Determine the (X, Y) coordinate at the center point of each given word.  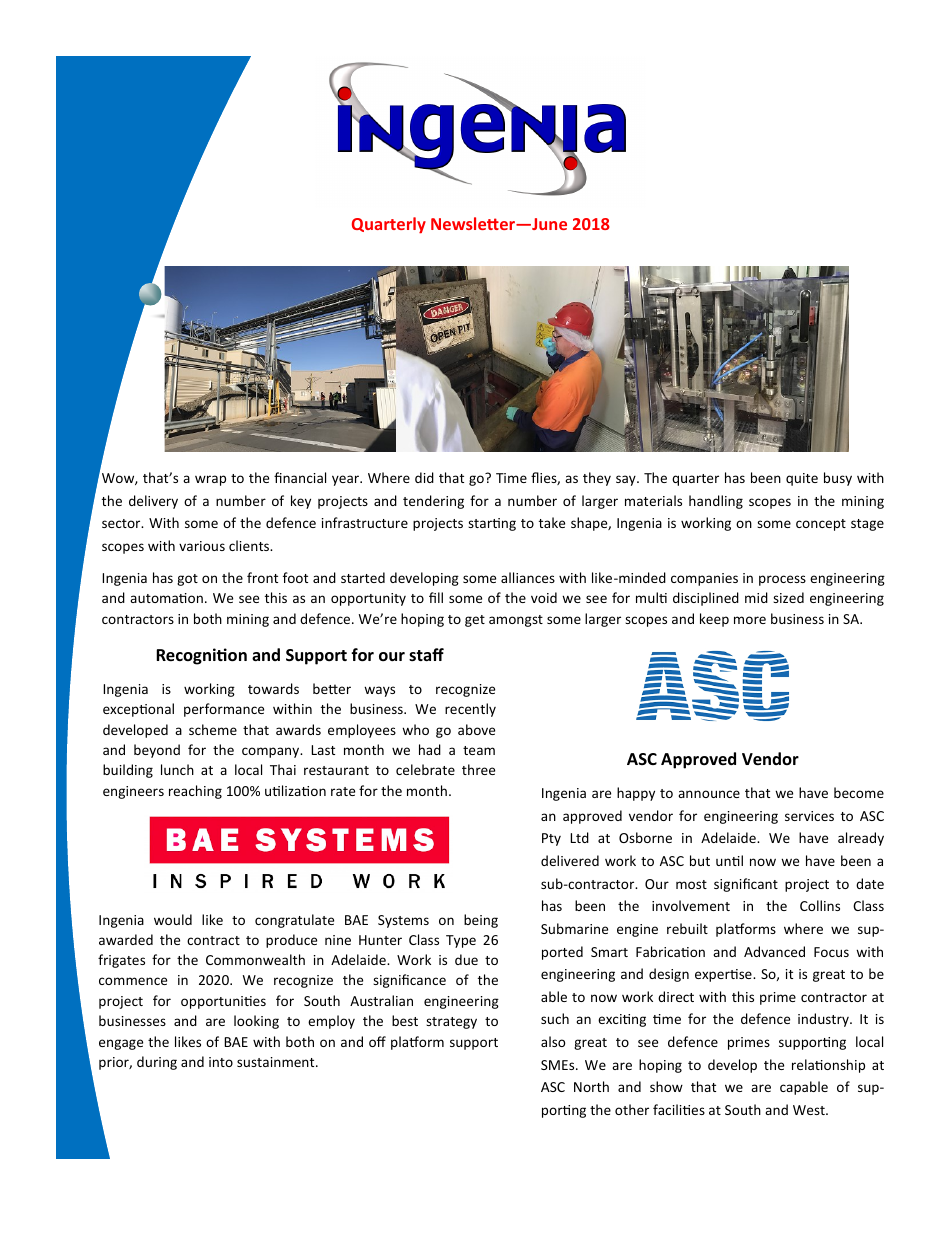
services (809, 816)
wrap (210, 480)
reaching (195, 792)
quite (802, 479)
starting (492, 524)
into (221, 1062)
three (478, 769)
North (591, 1086)
